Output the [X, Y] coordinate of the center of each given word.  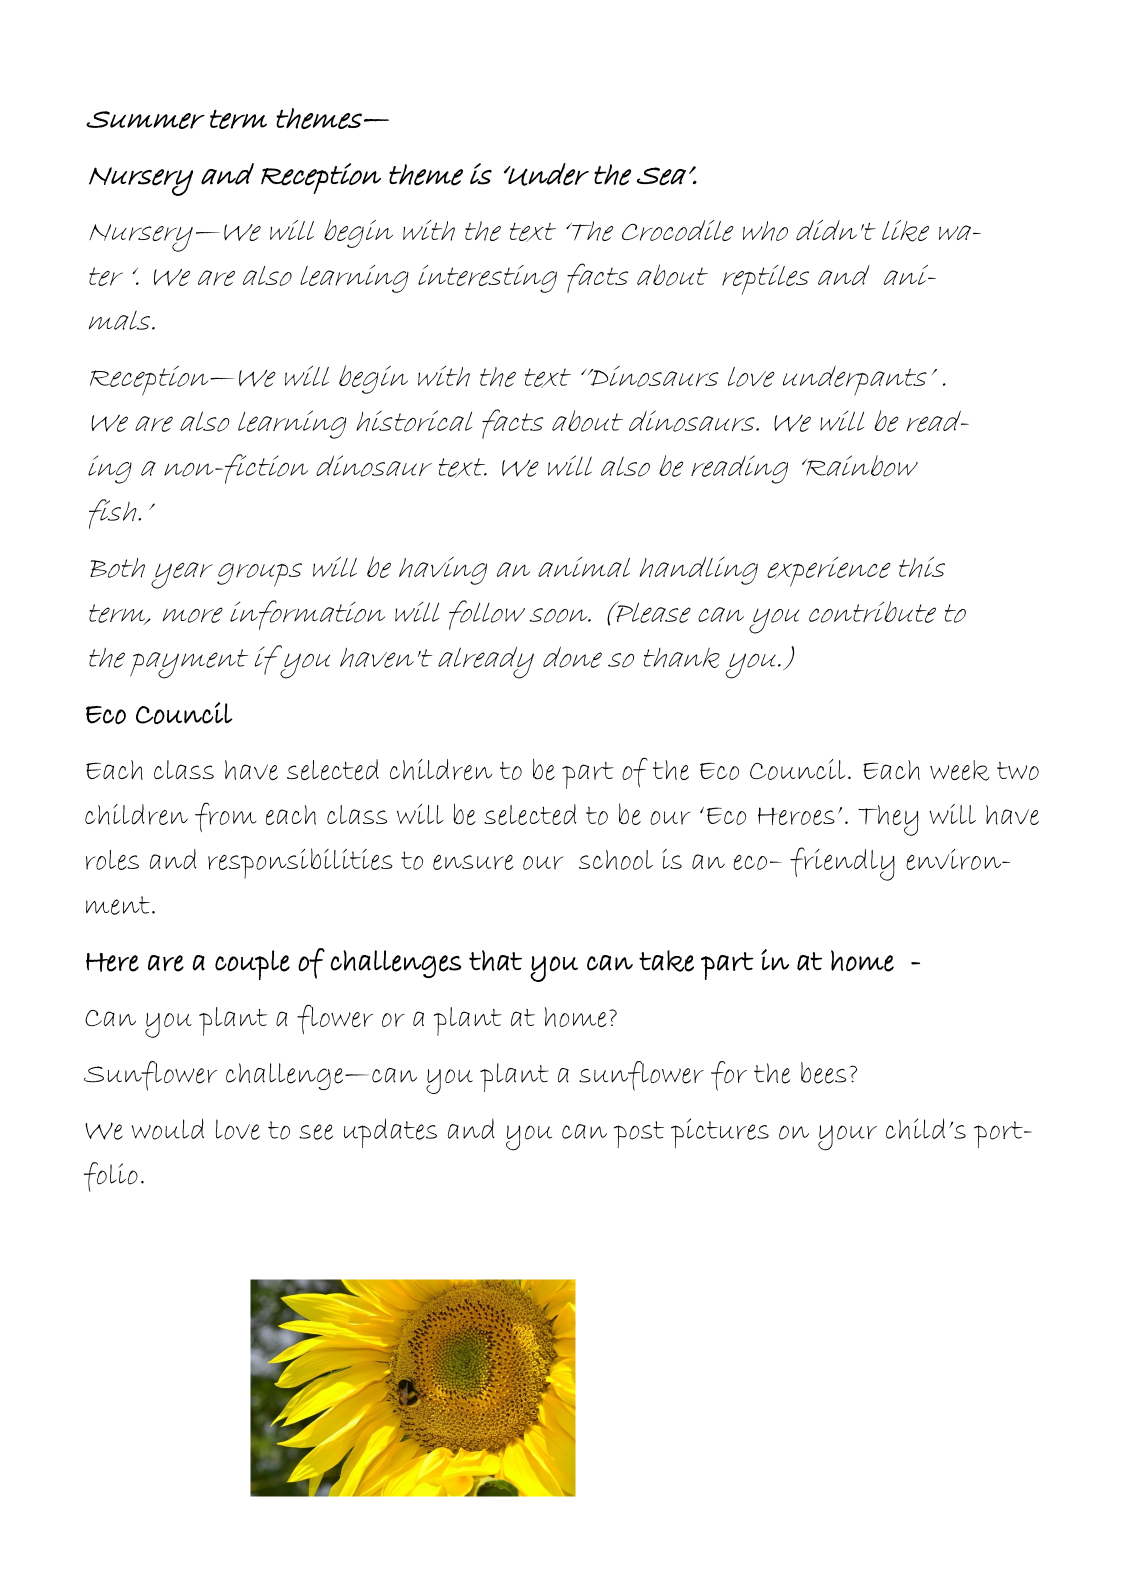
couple [252, 965]
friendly [842, 864]
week [959, 770]
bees [824, 1073]
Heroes [796, 816]
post [639, 1134]
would [168, 1129]
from [225, 817]
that [495, 960]
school [616, 860]
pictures [720, 1133]
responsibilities [300, 863]
